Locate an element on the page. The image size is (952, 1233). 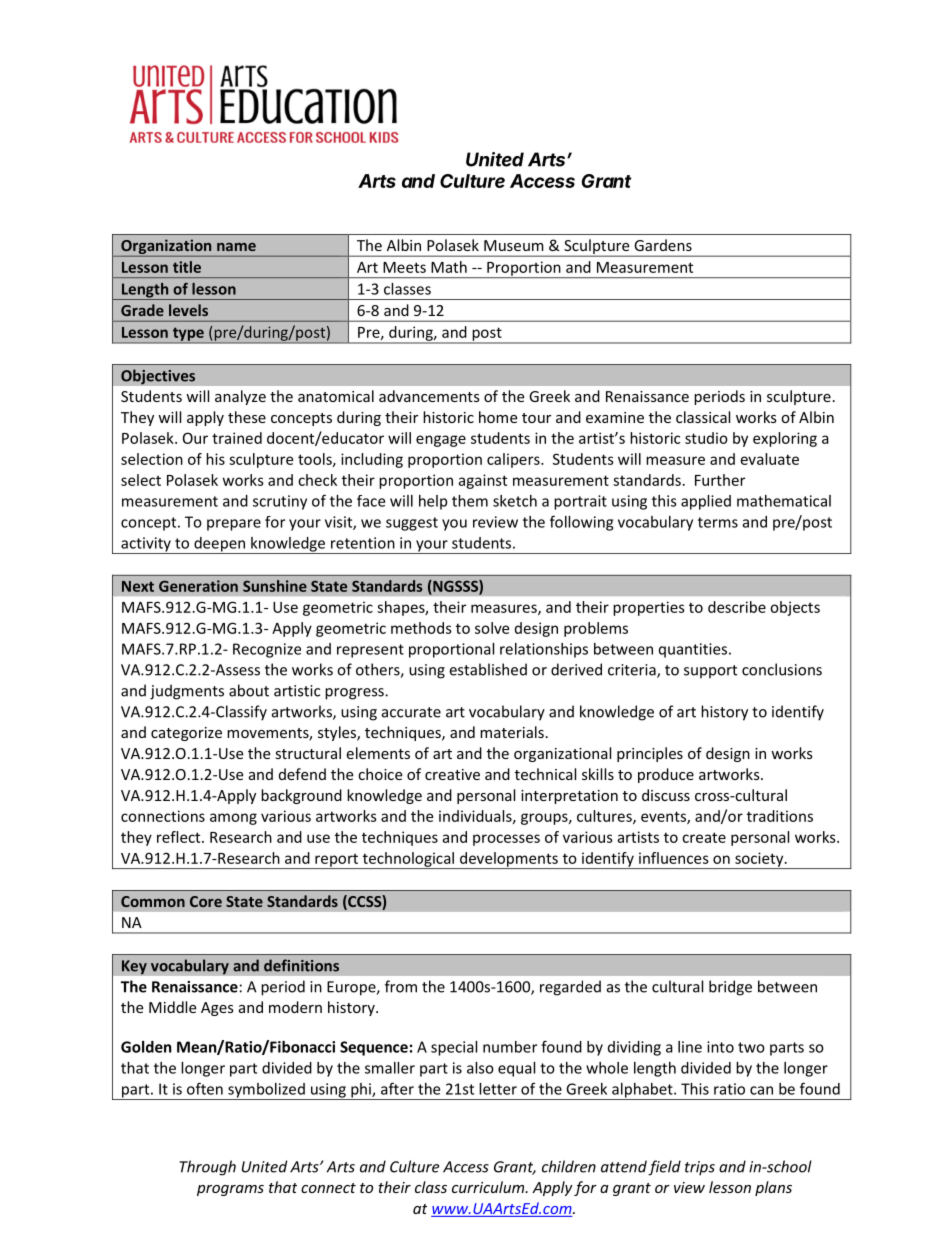
title is located at coordinates (187, 267).
